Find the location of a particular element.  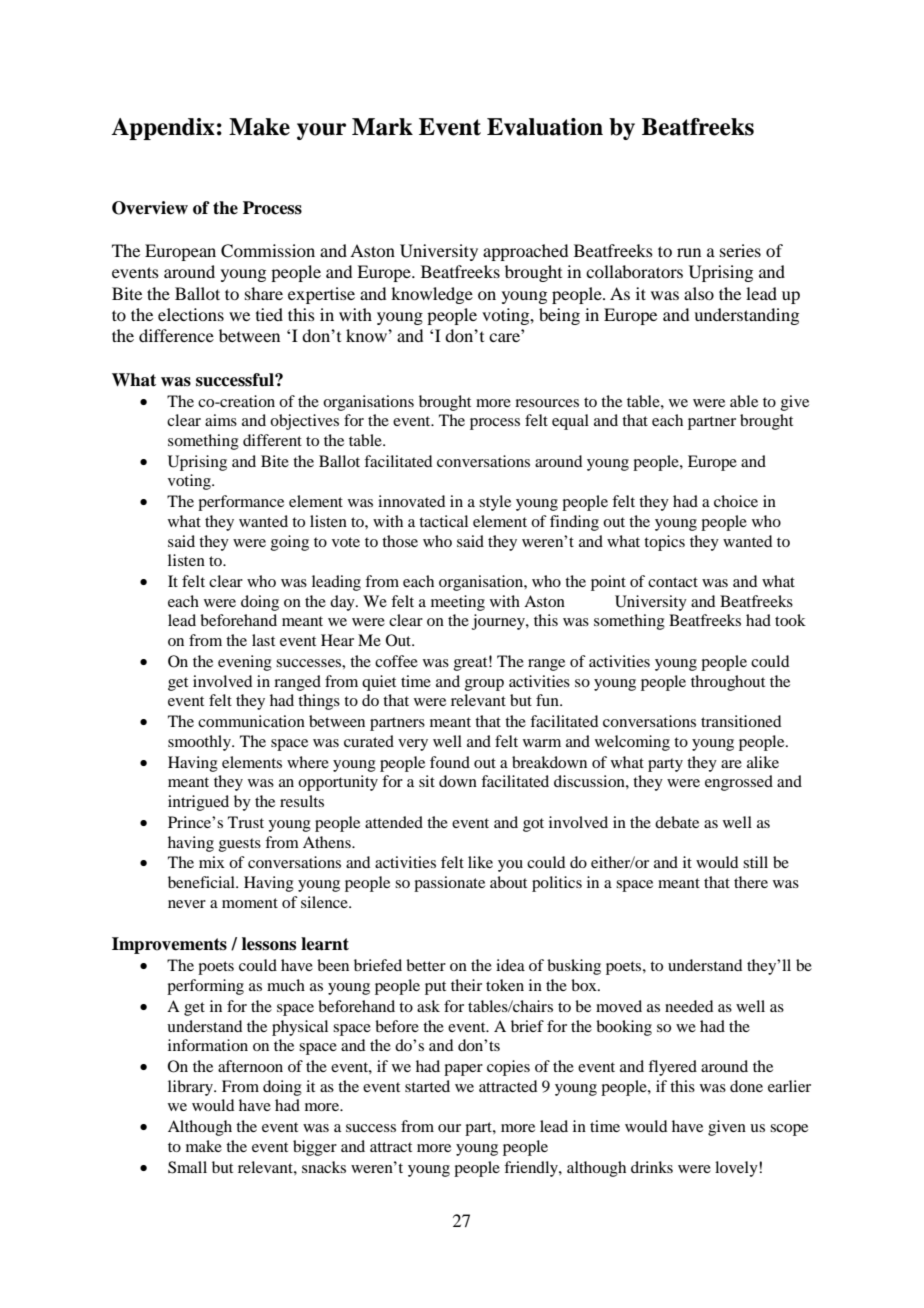

series is located at coordinates (740, 250).
